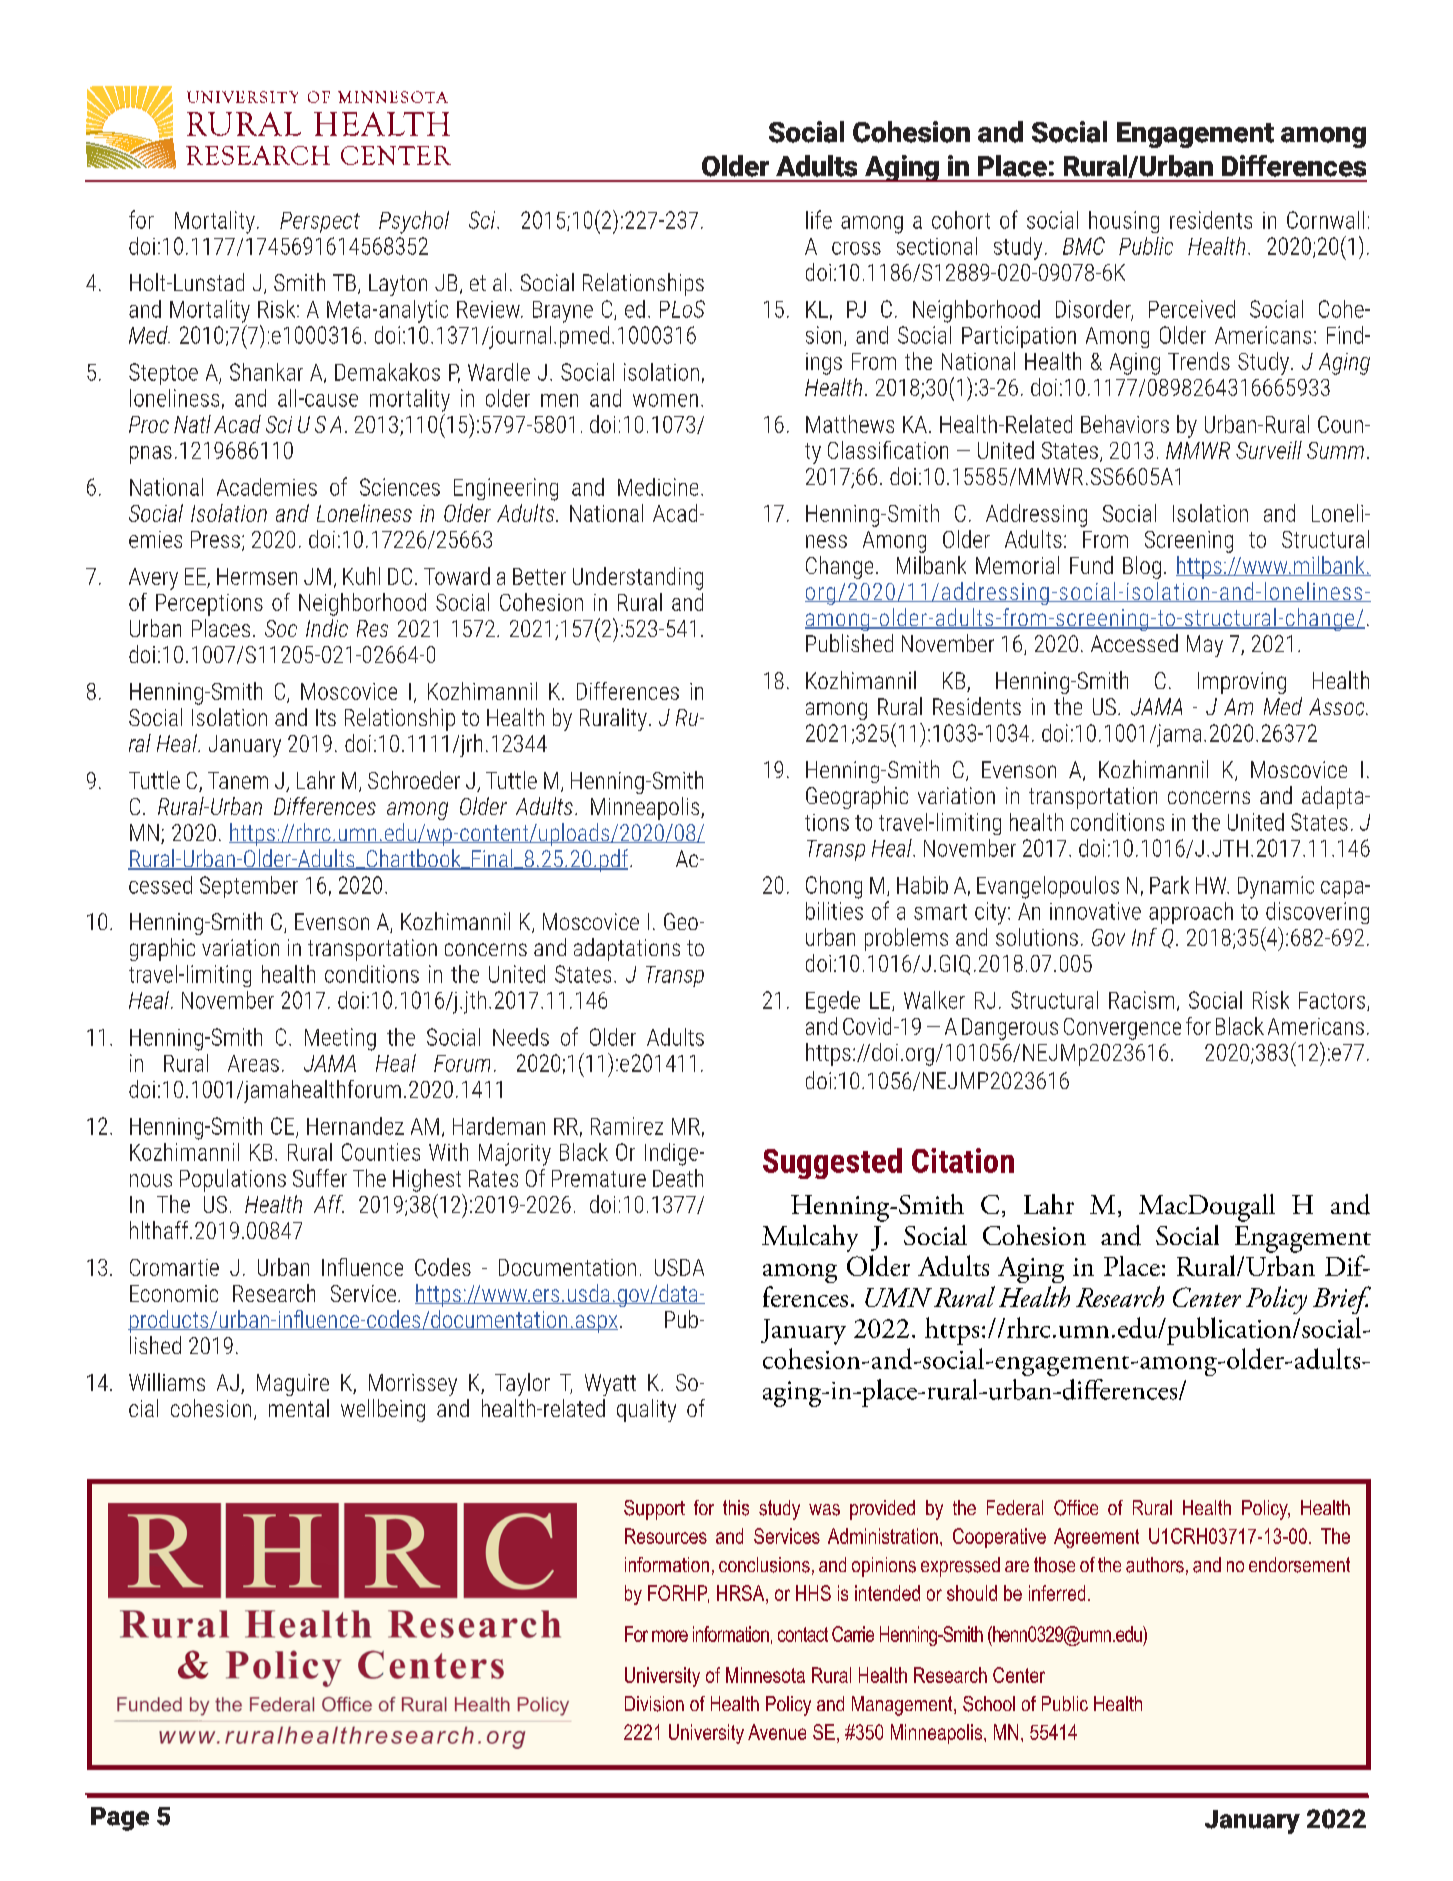  What do you see at coordinates (834, 887) in the screenshot?
I see `Chong` at bounding box center [834, 887].
